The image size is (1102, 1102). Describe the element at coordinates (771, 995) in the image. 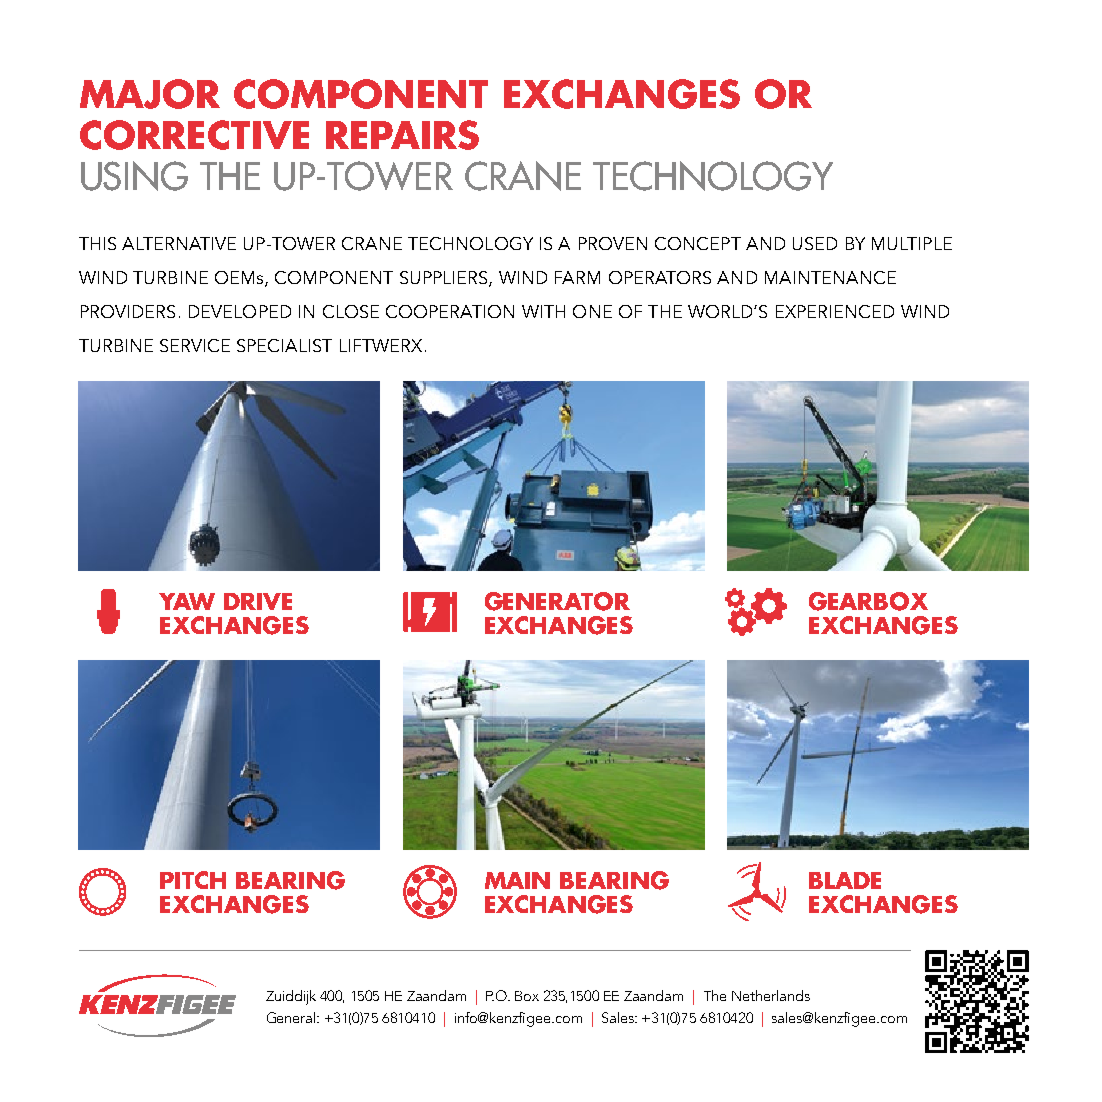

I see `Netherlands` at that location.
